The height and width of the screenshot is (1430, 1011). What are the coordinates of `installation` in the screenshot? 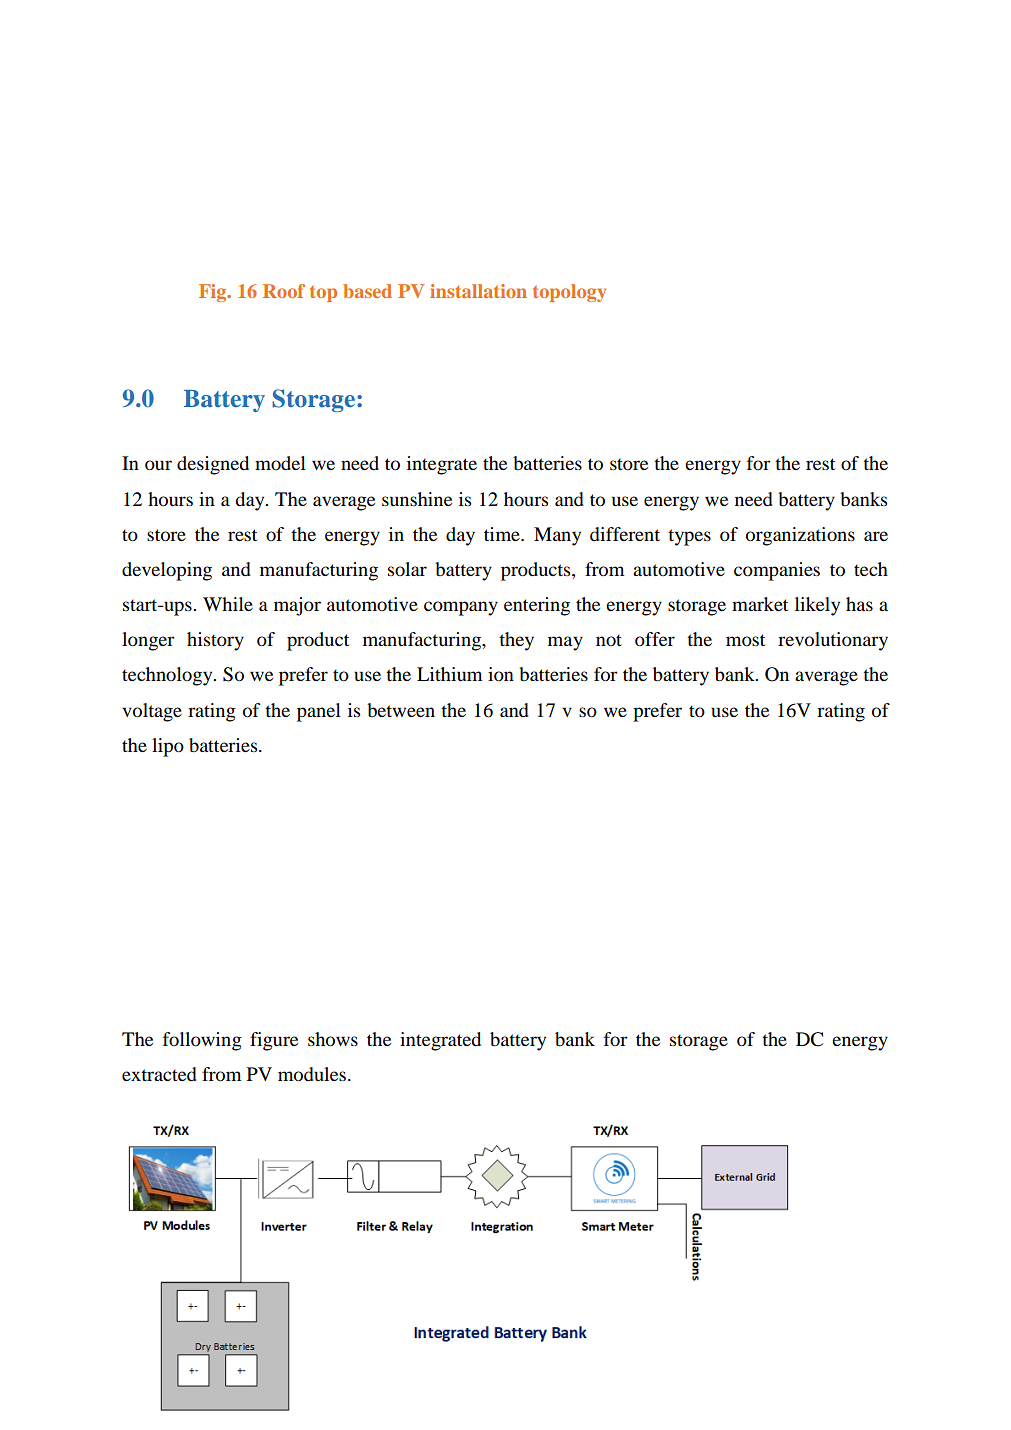 It's located at (478, 291).
